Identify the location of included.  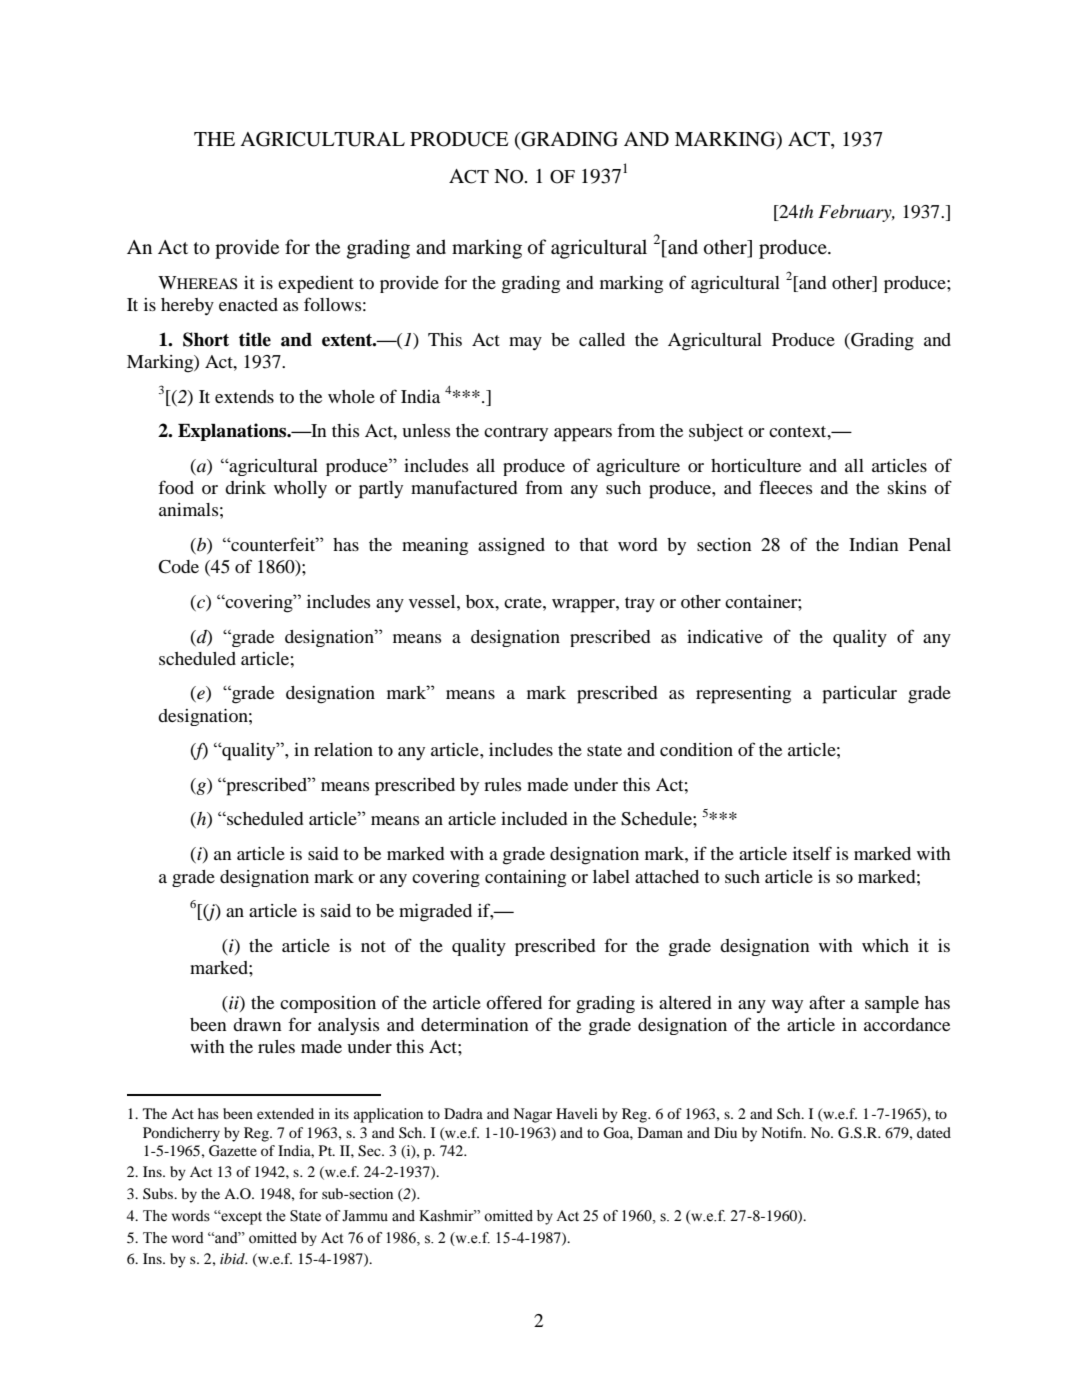
(534, 818).
